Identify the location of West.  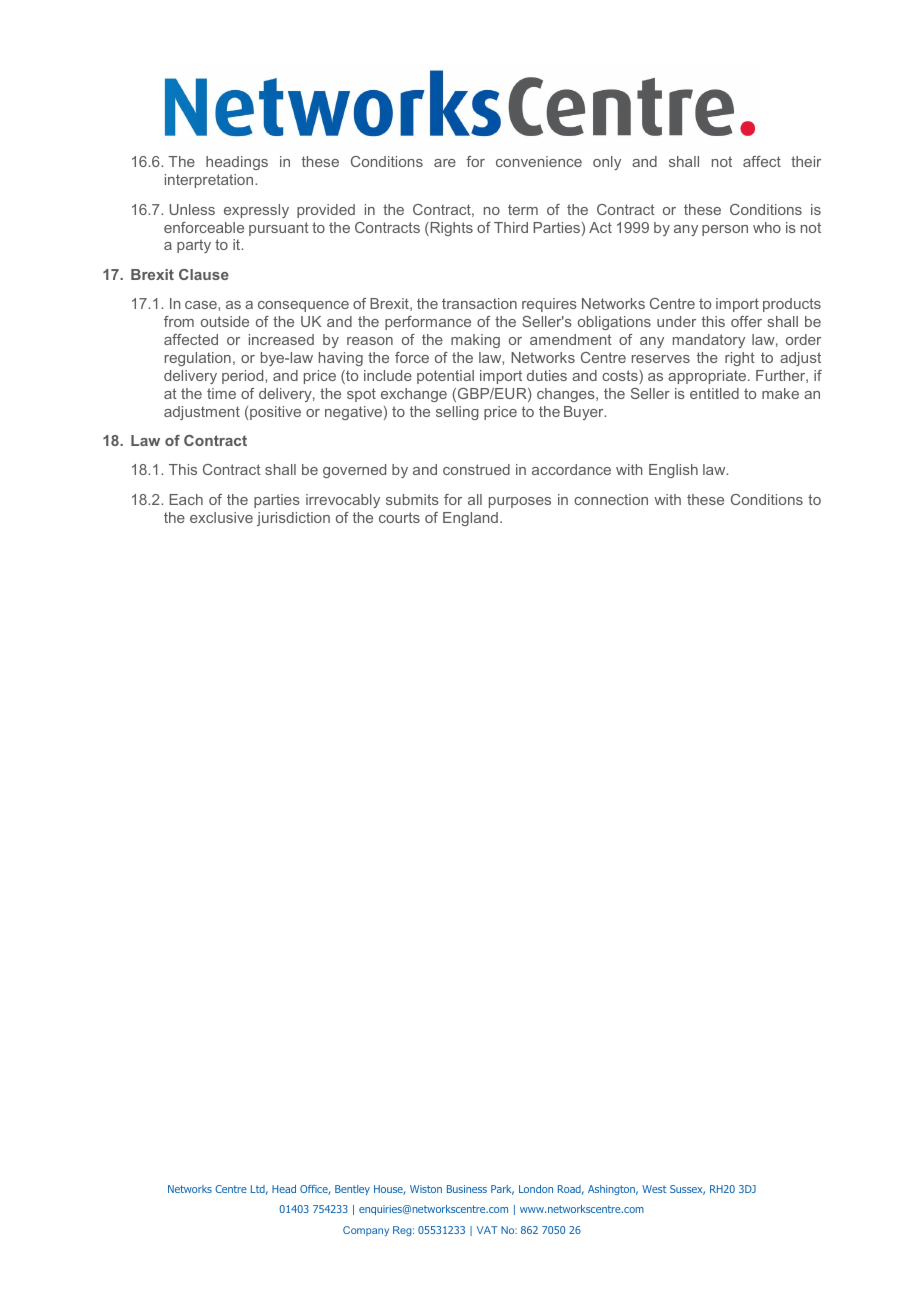
(654, 1189).
